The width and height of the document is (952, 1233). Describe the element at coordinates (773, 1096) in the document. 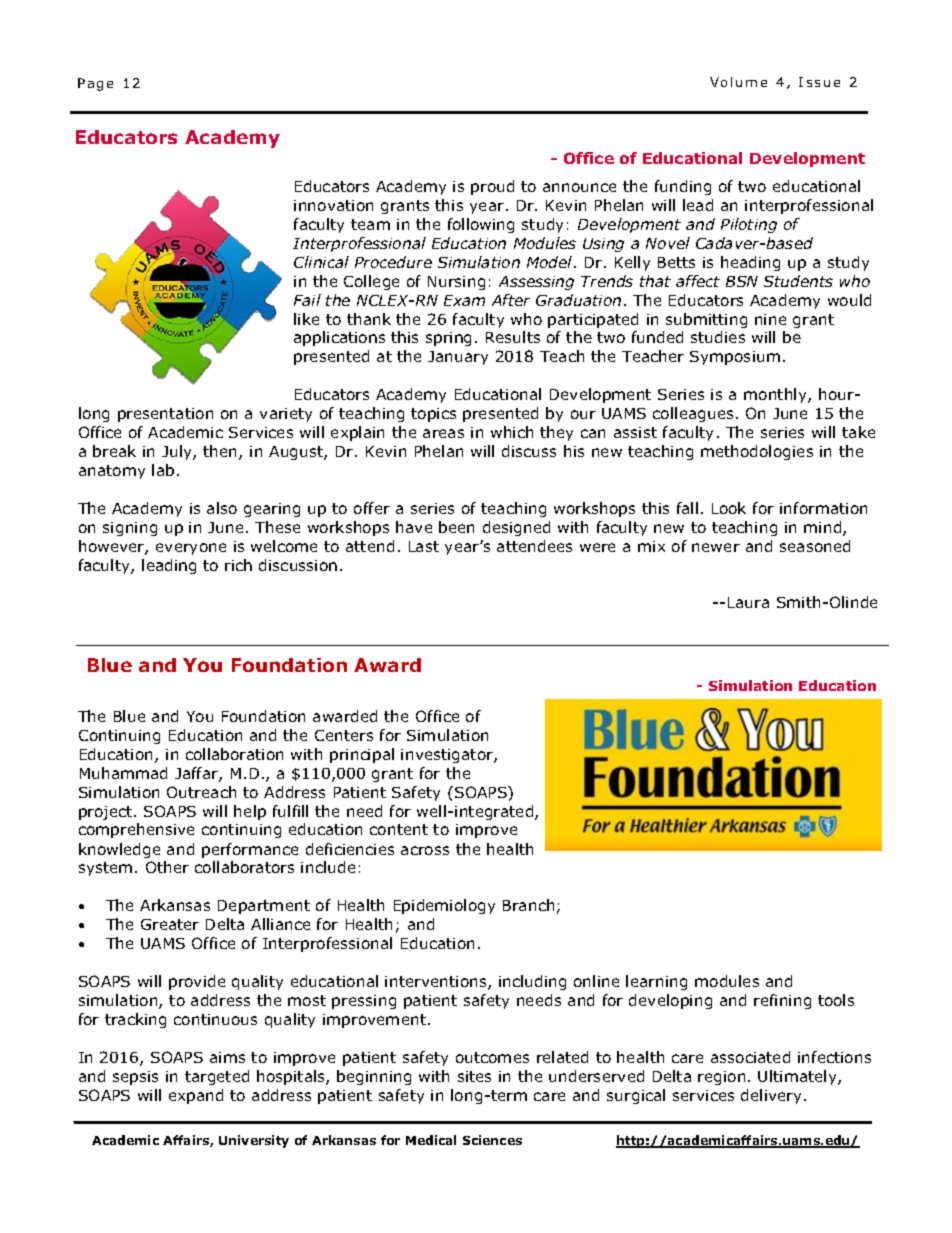

I see `delivery` at that location.
